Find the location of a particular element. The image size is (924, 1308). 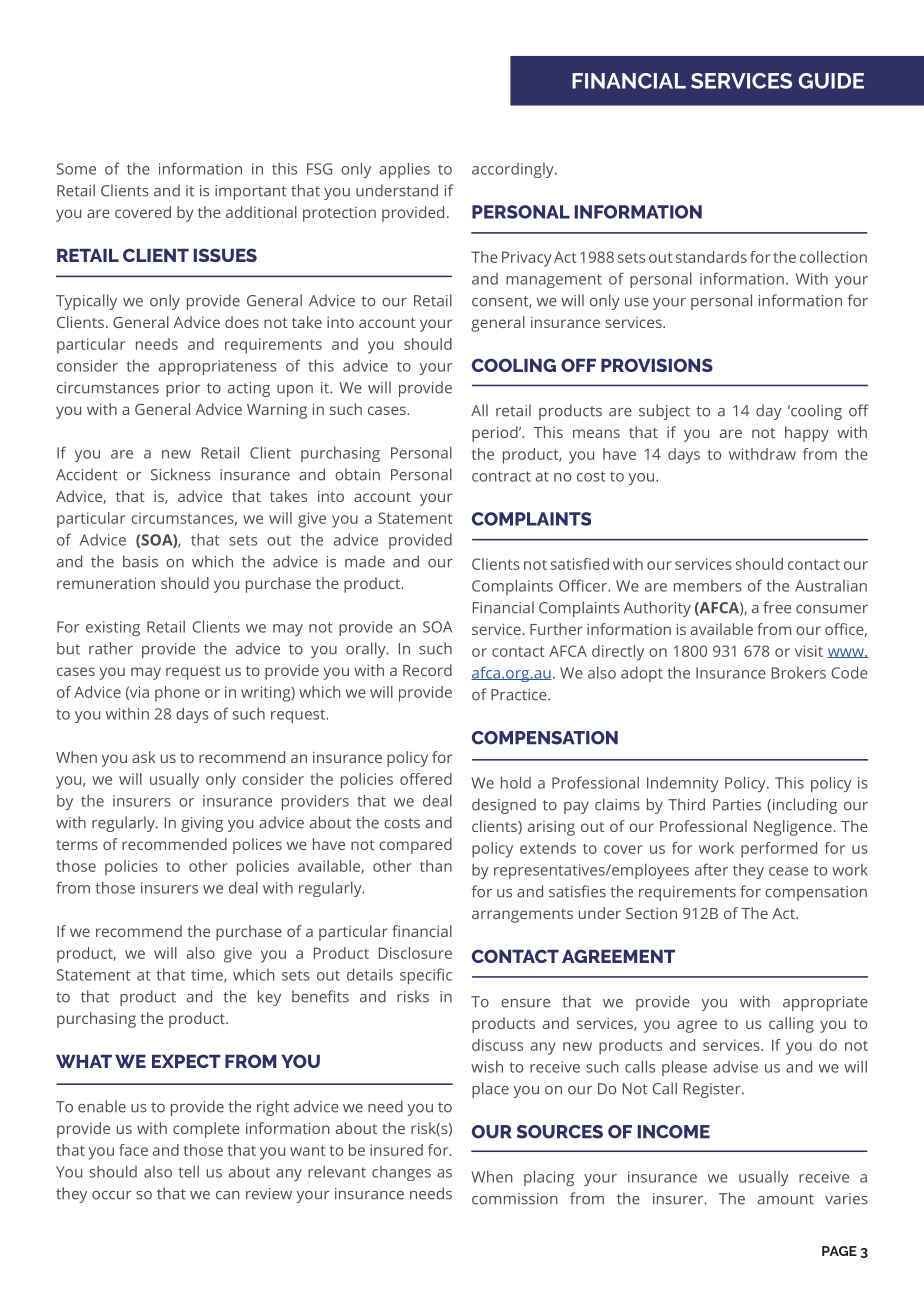

happy is located at coordinates (807, 434).
